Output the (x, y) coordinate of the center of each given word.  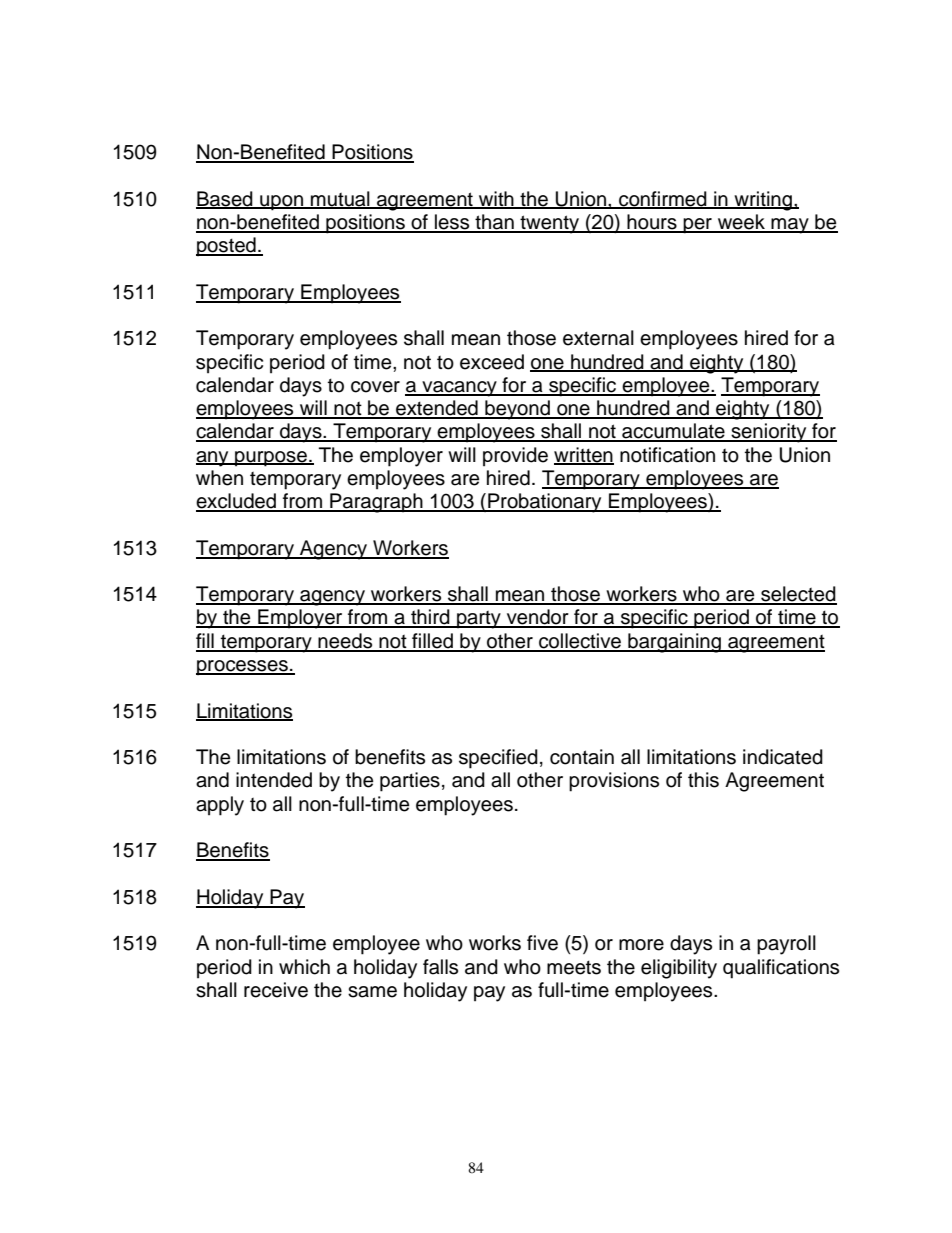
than (494, 223)
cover (375, 387)
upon (281, 203)
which (304, 967)
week (741, 223)
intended (274, 780)
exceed (492, 362)
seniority (769, 433)
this (703, 780)
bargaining (674, 643)
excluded (237, 502)
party (479, 620)
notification (667, 455)
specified (498, 759)
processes (243, 668)
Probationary (545, 503)
